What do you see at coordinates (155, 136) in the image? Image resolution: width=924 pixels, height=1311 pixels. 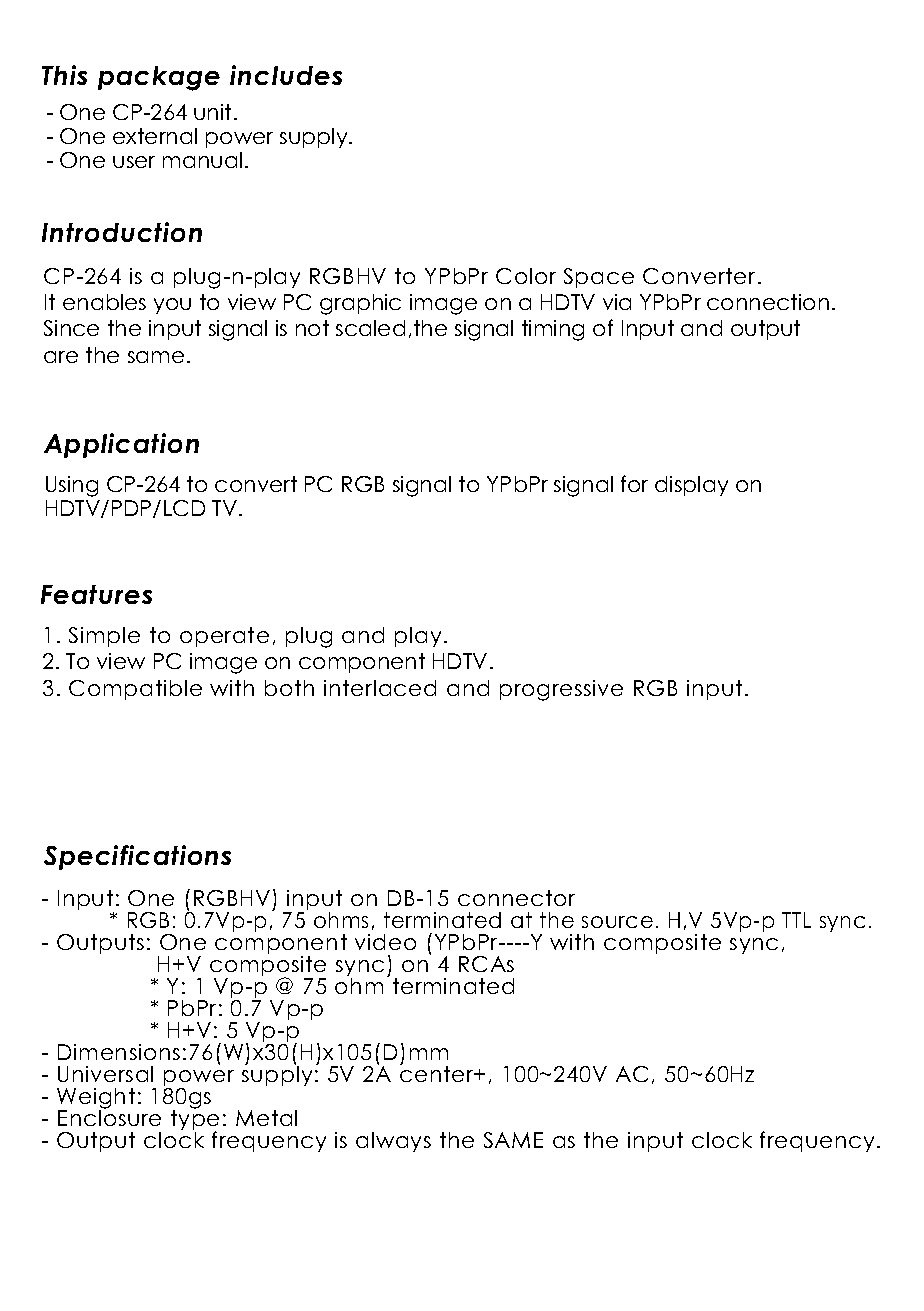 I see `external` at bounding box center [155, 136].
